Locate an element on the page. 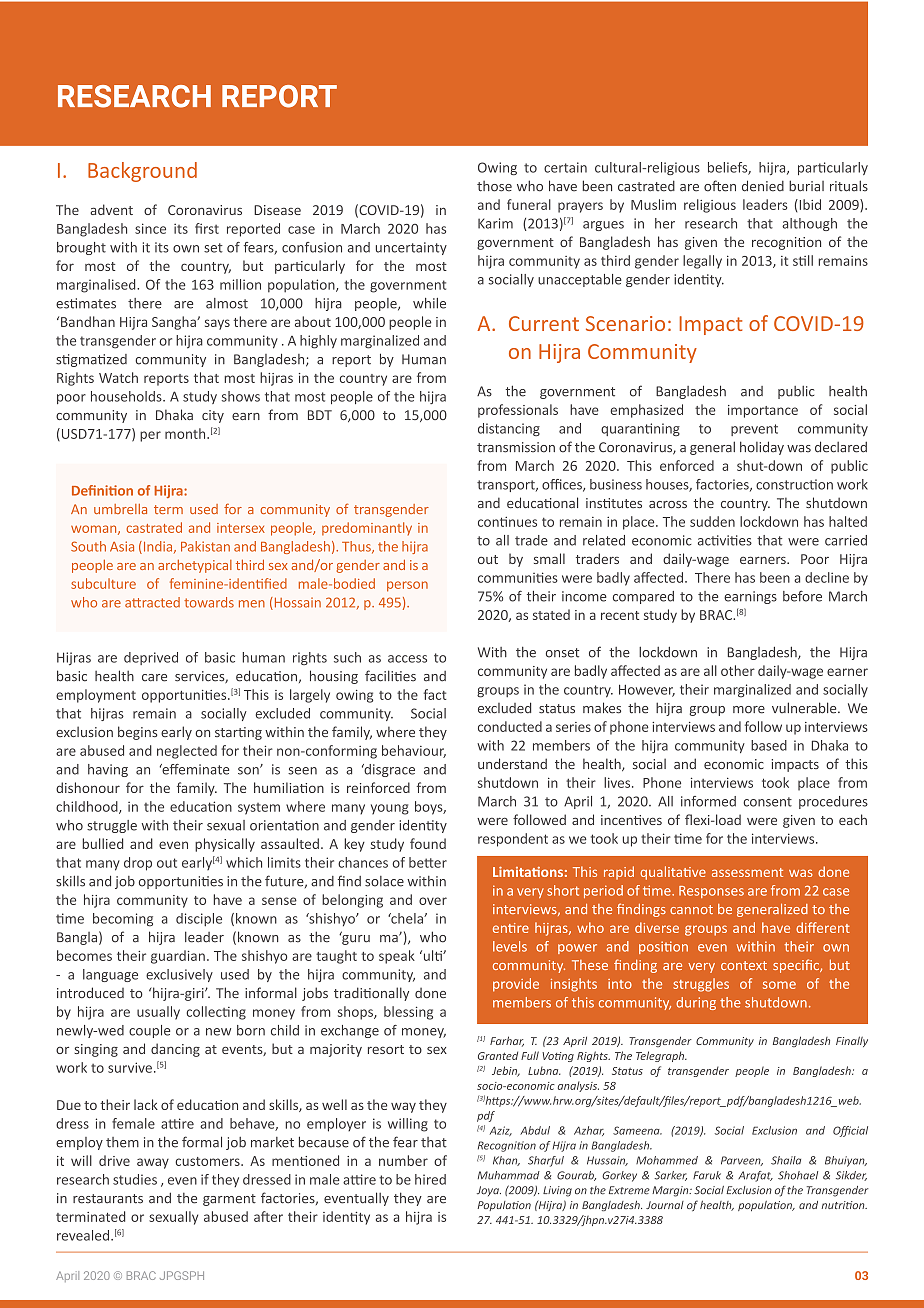 The image size is (924, 1308). denied is located at coordinates (763, 186).
